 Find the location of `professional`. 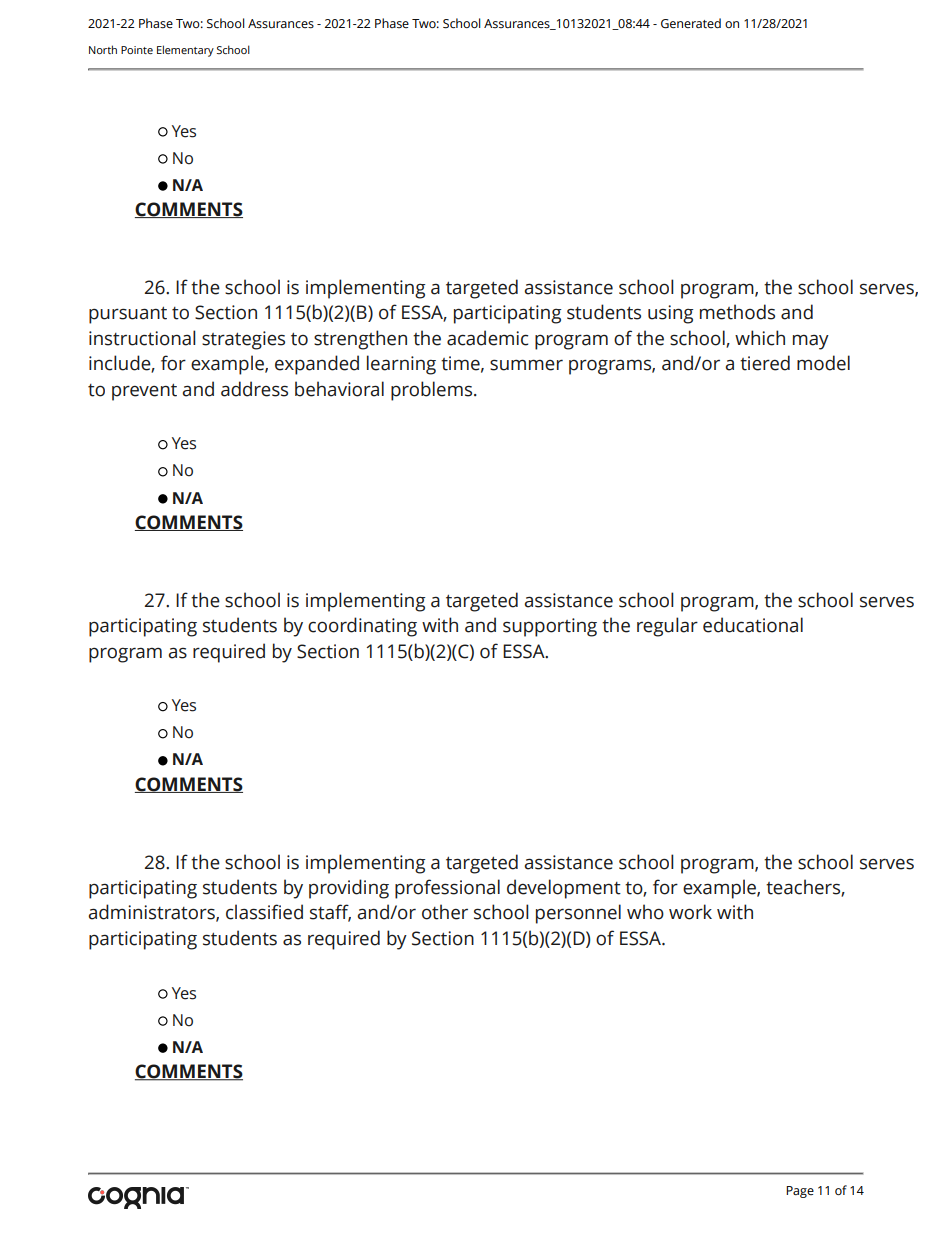

professional is located at coordinates (447, 889).
